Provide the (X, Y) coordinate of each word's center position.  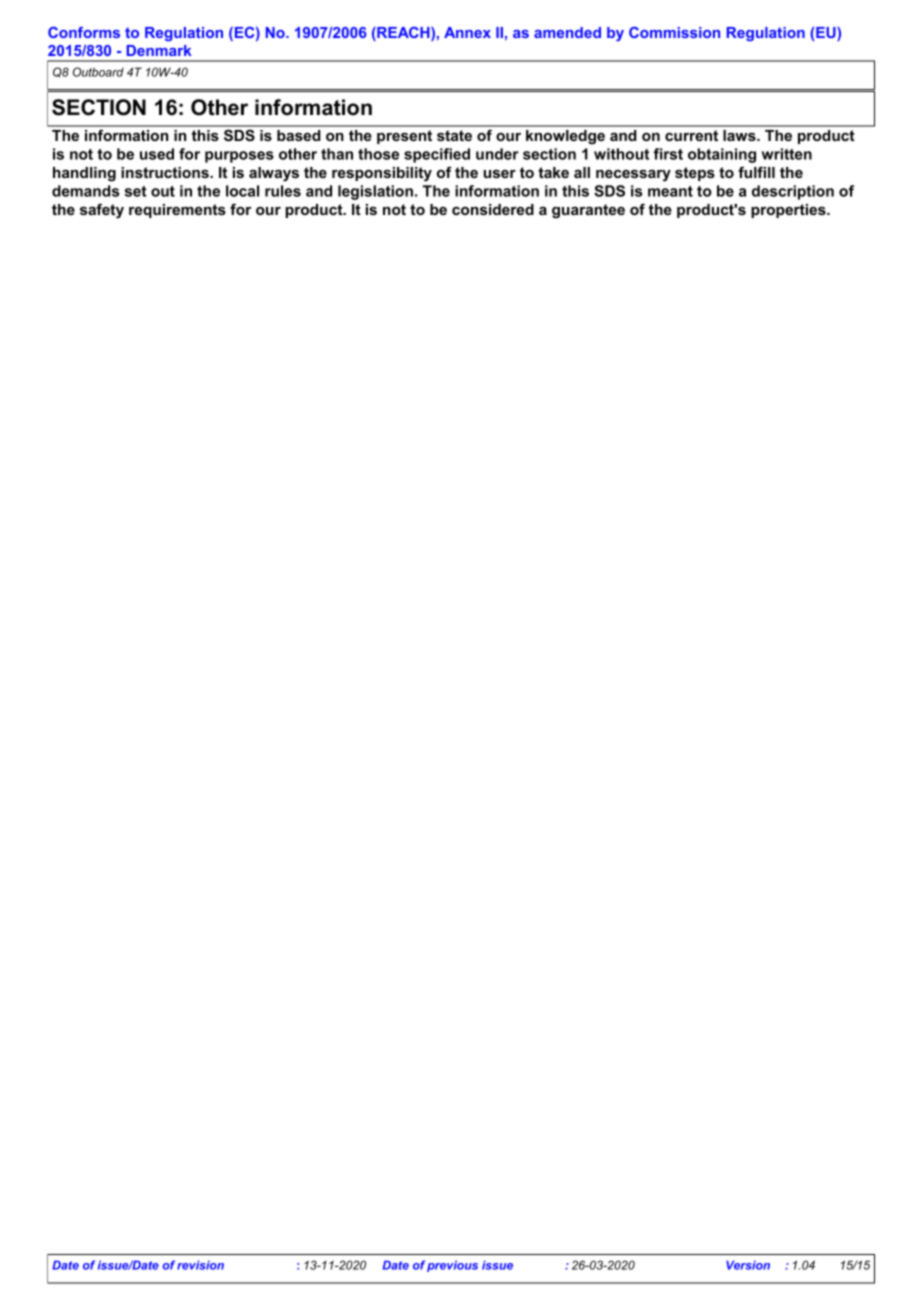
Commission (674, 32)
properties (789, 211)
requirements (177, 211)
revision (200, 1265)
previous (452, 1266)
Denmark (159, 50)
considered (493, 209)
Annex (467, 32)
